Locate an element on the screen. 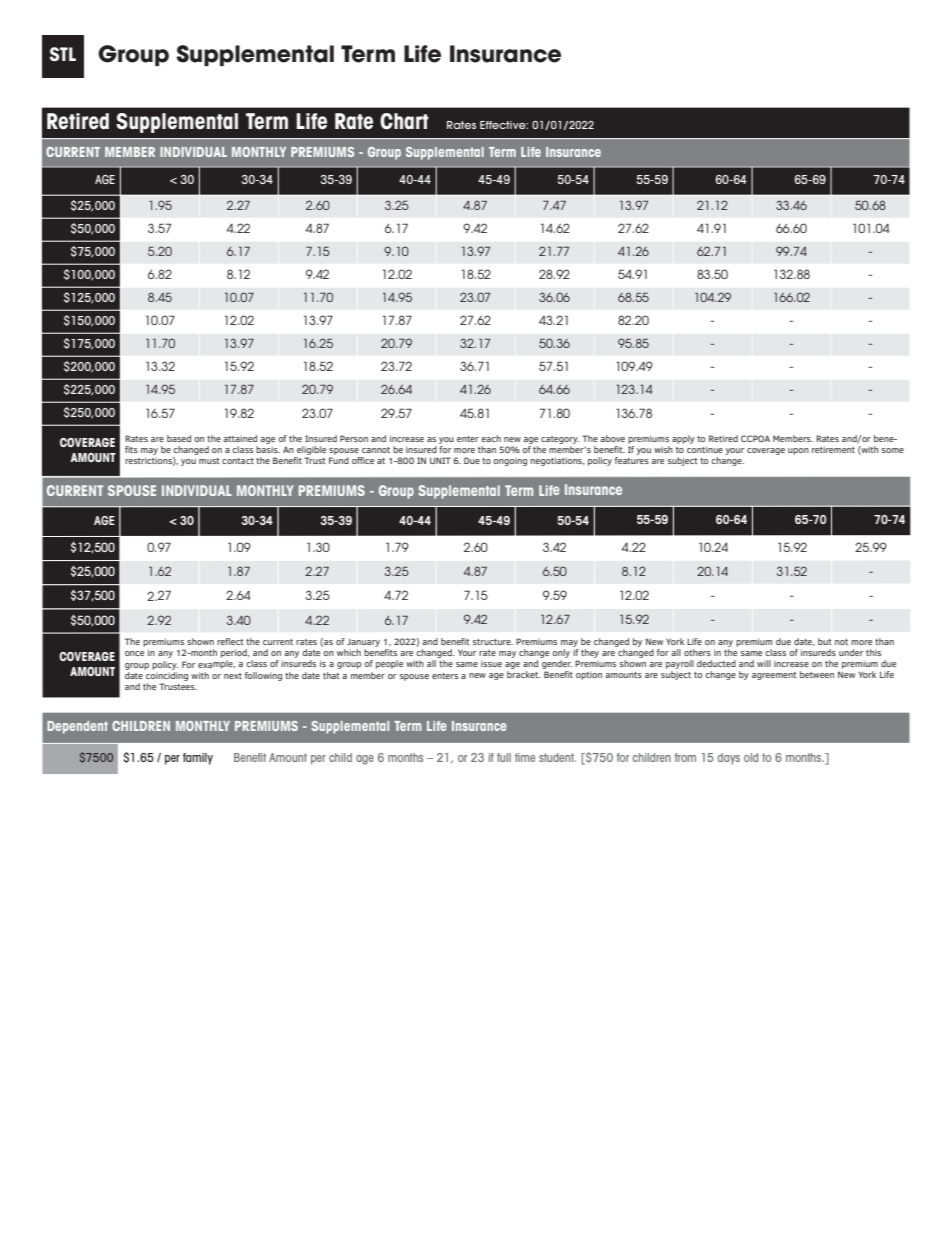 This screenshot has height=1233, width=952. apply is located at coordinates (683, 439).
